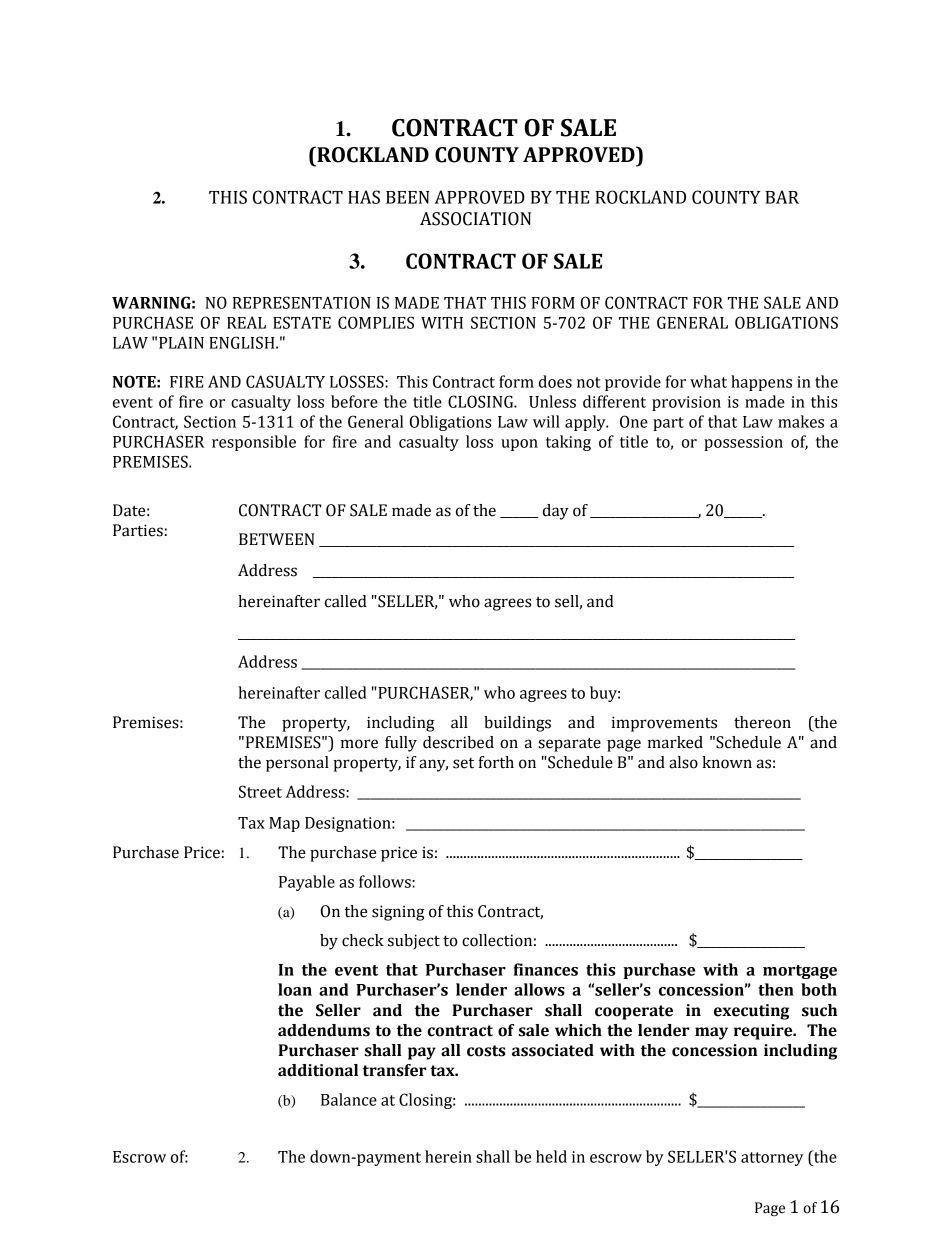 The image size is (952, 1233). I want to click on thereon, so click(762, 722).
